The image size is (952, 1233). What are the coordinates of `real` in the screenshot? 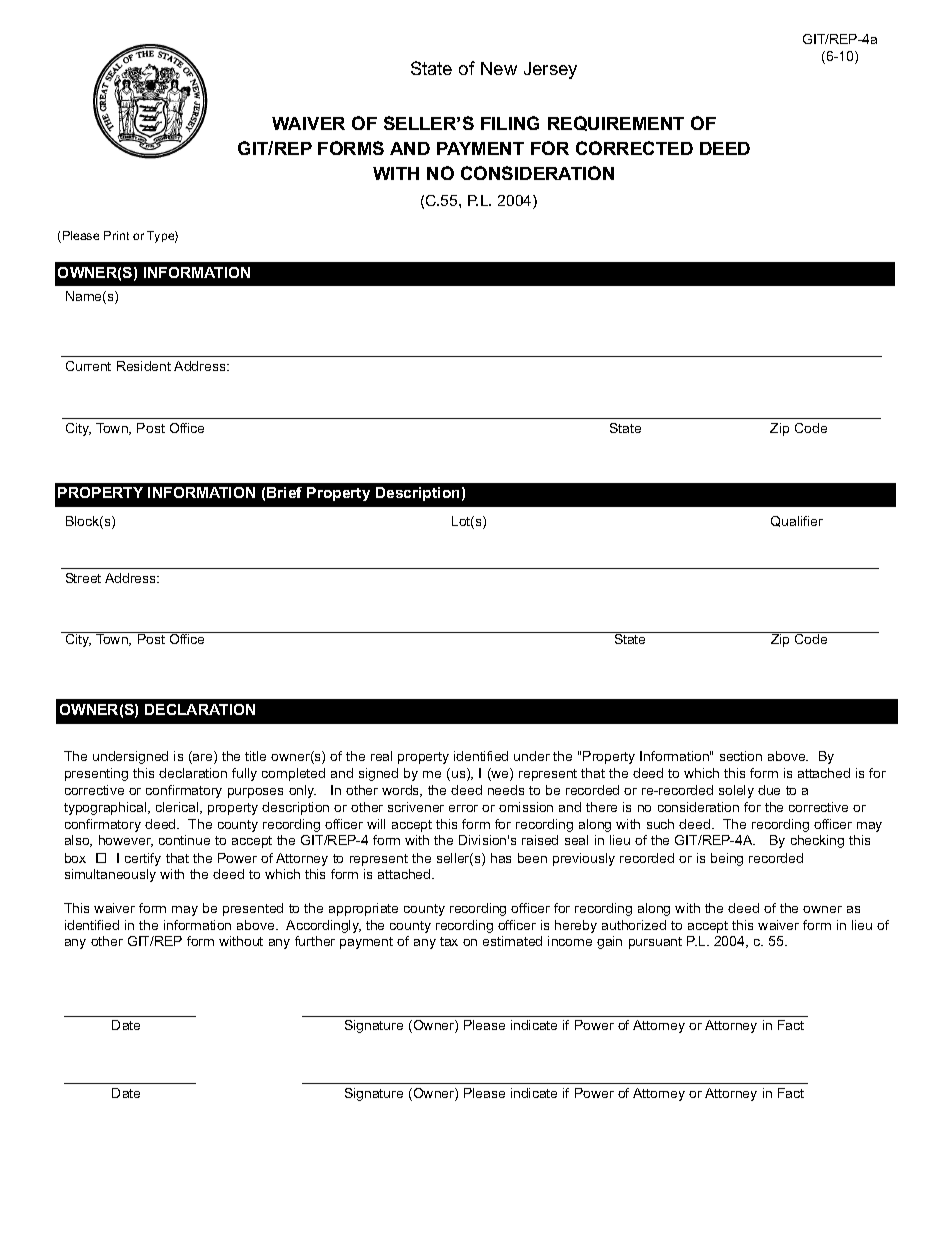 It's located at (381, 756).
